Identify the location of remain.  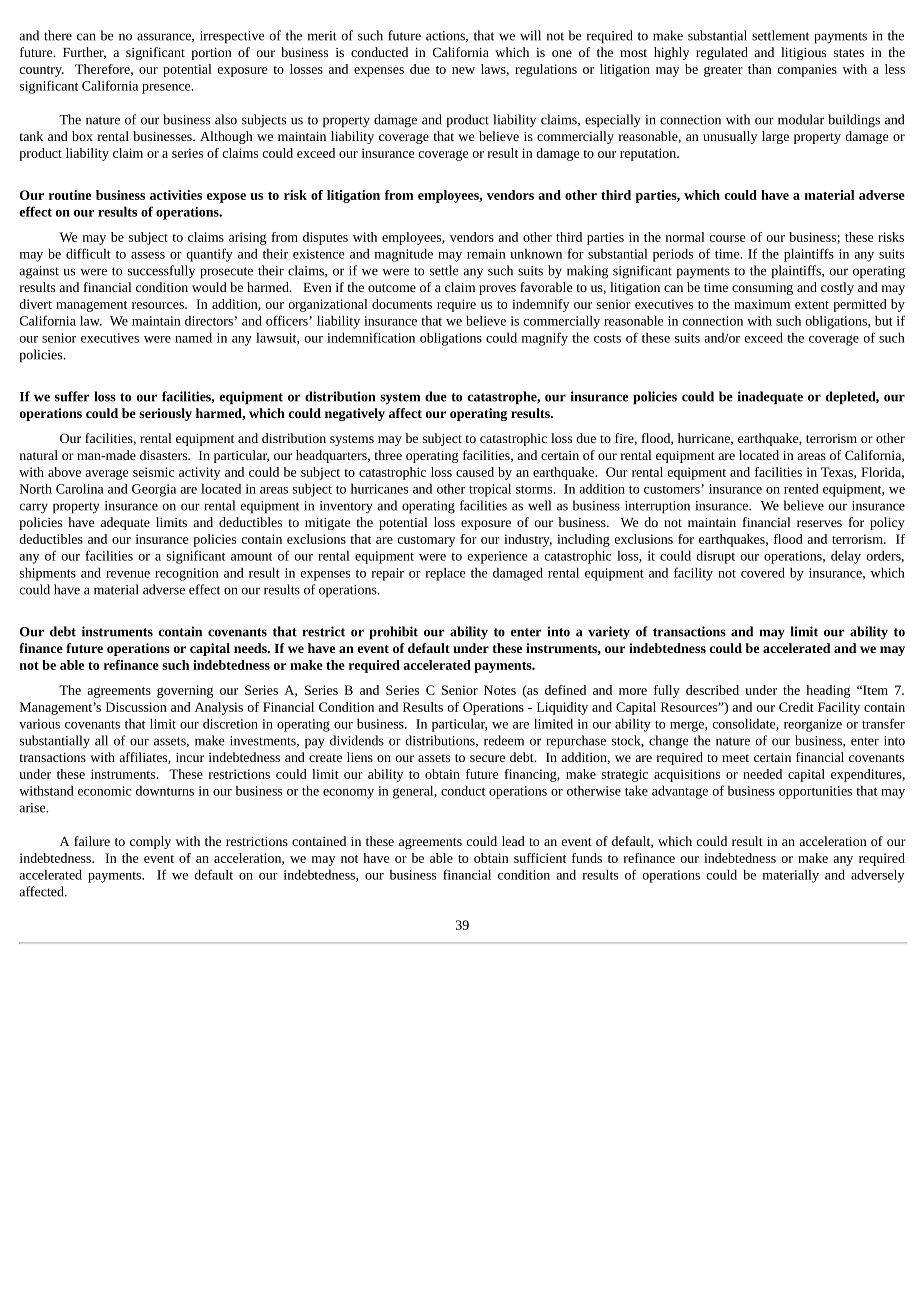
(486, 254).
